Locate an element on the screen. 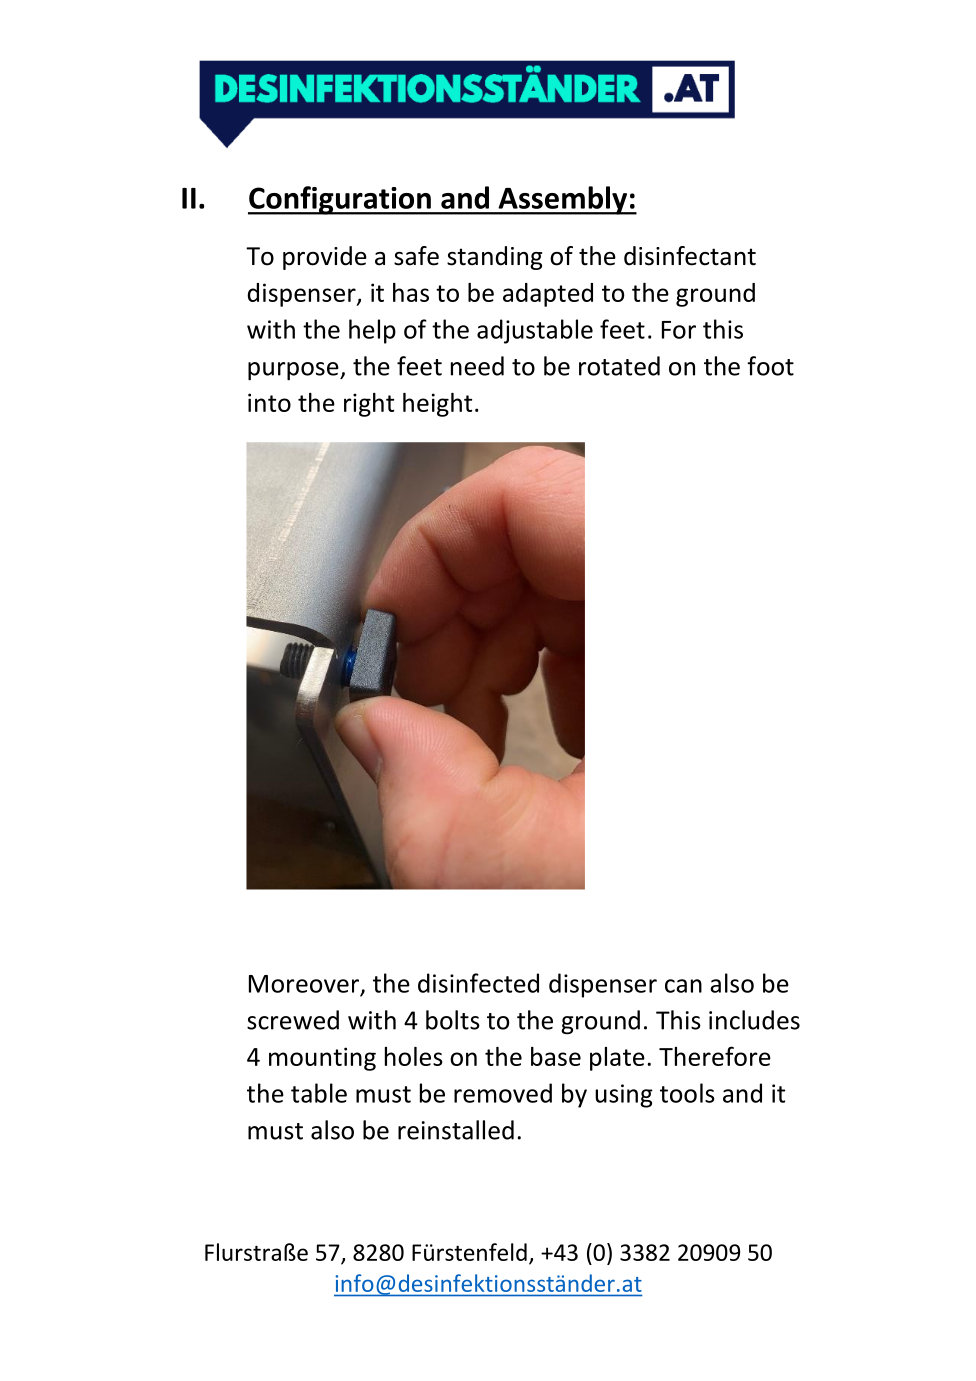  foot is located at coordinates (770, 366).
